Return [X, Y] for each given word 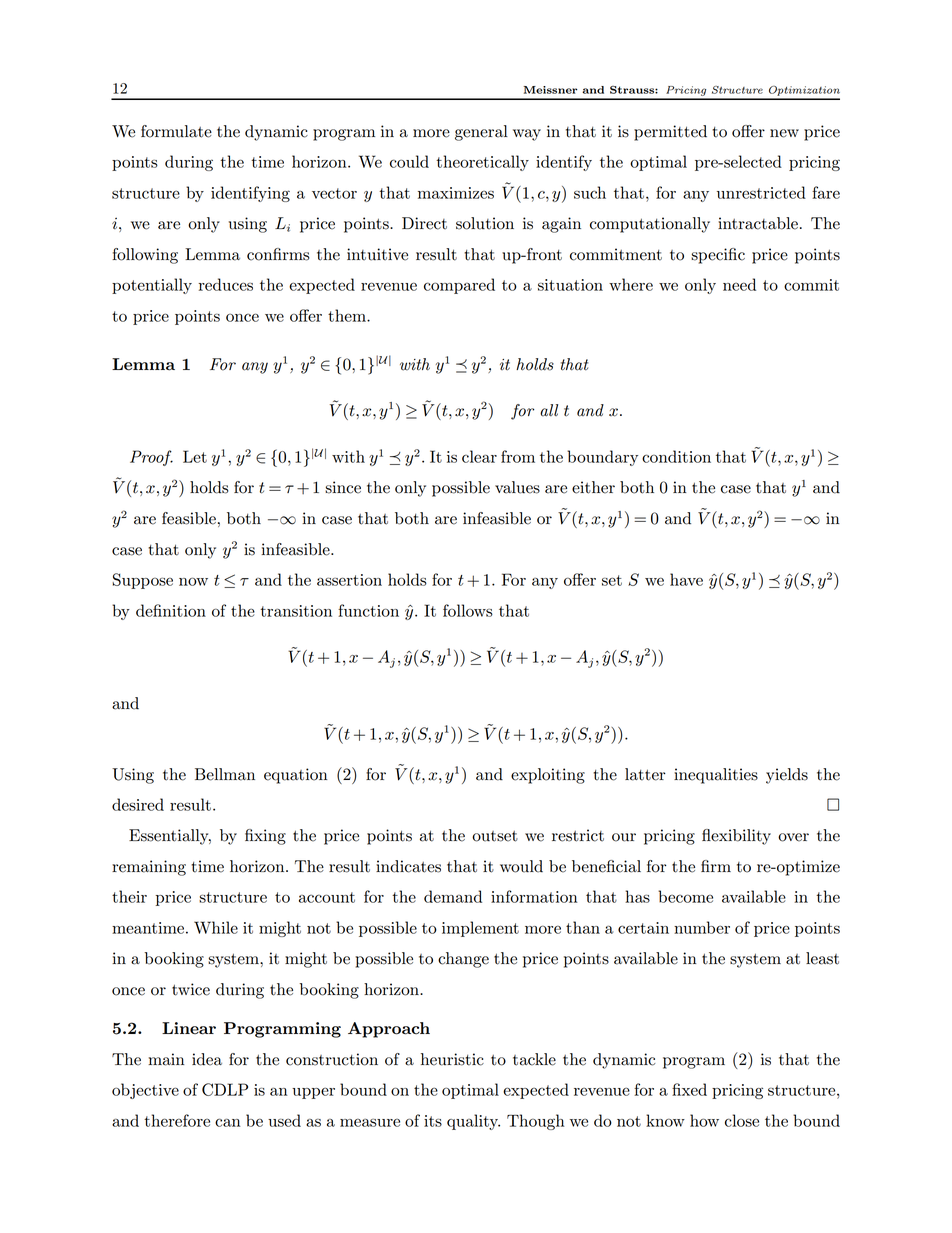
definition [171, 610]
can [227, 1122]
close [742, 1120]
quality [473, 1122]
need [739, 284]
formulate [176, 131]
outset [495, 836]
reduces [226, 284]
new [784, 133]
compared [459, 286]
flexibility [736, 837]
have [686, 579]
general [481, 133]
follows [468, 610]
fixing [265, 837]
